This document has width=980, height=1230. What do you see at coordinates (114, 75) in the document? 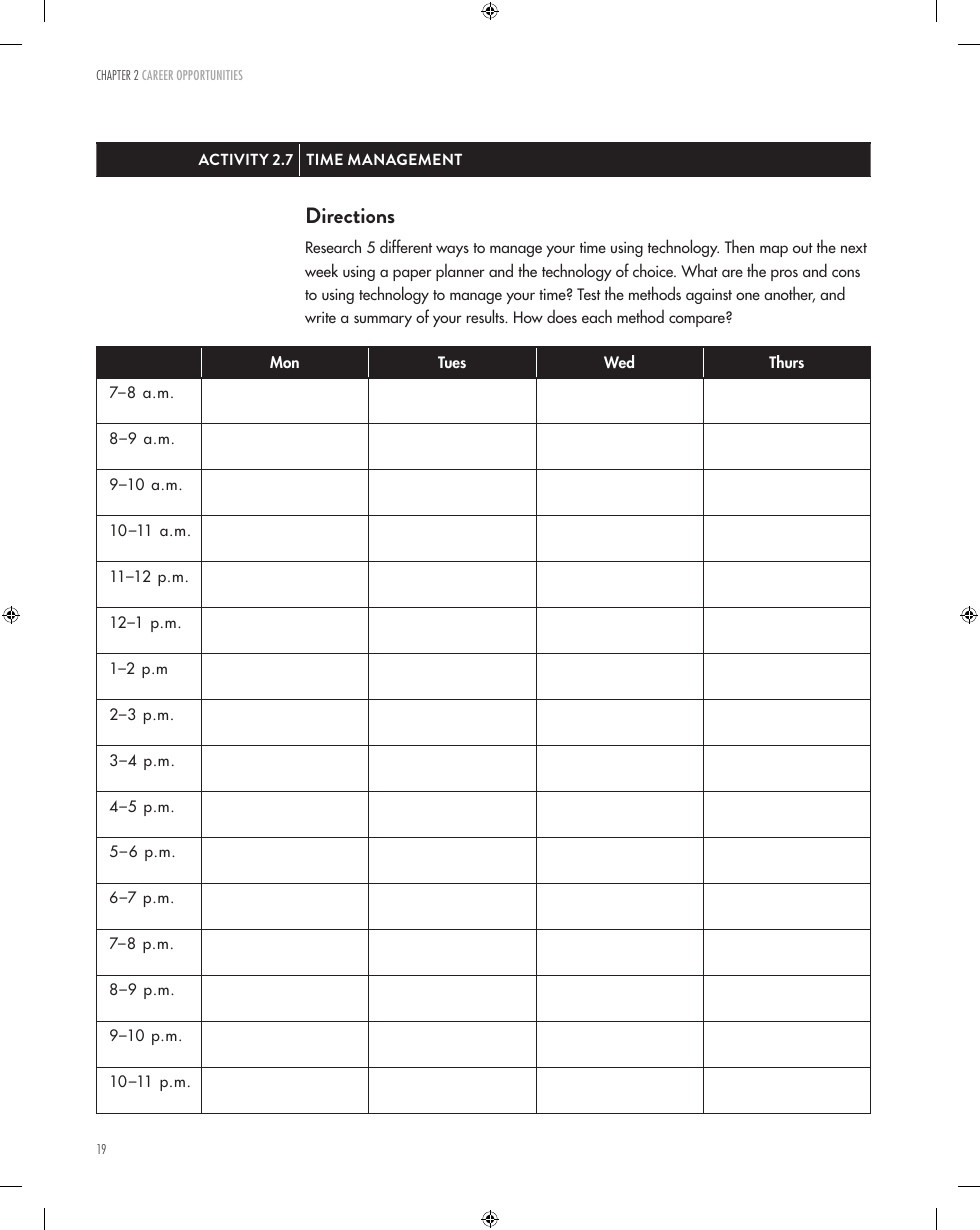
I see `CHAPTER` at bounding box center [114, 75].
